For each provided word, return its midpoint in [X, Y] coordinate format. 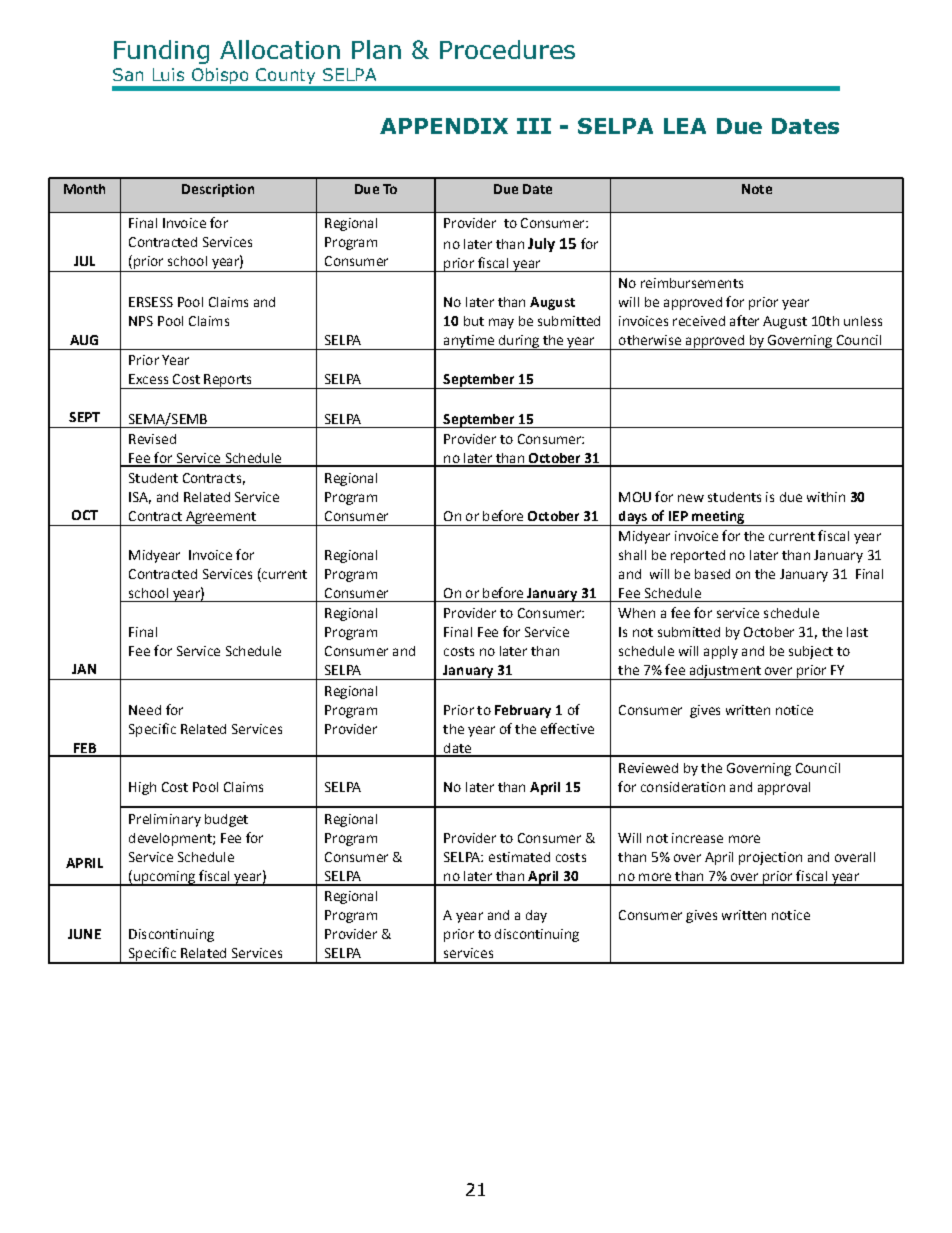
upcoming [165, 878]
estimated [519, 857]
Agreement [221, 518]
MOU [635, 497]
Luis [168, 74]
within [826, 497]
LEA [685, 126]
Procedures [507, 49]
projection [770, 858]
